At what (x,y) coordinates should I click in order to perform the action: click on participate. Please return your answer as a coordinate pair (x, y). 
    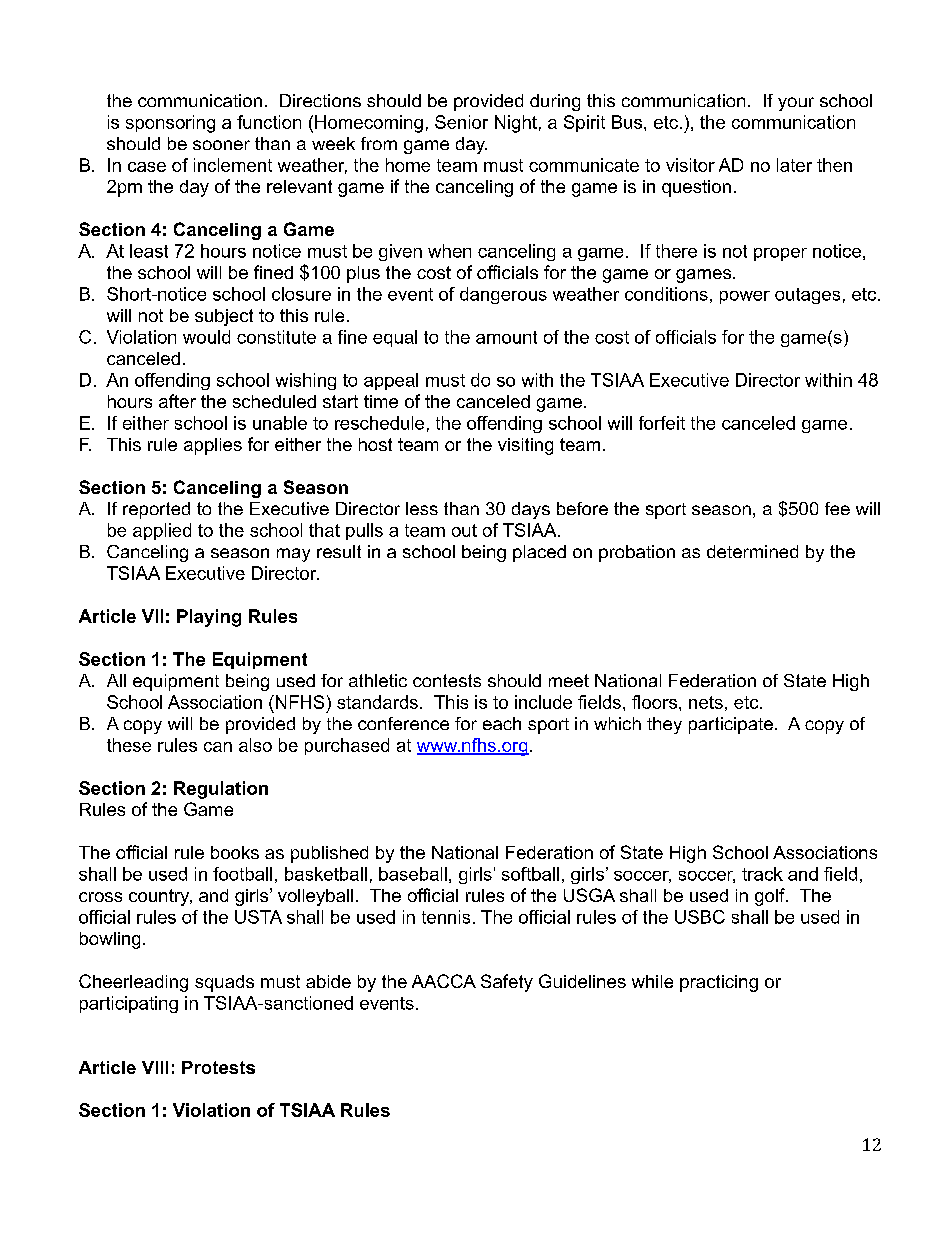
    Looking at the image, I should click on (731, 725).
